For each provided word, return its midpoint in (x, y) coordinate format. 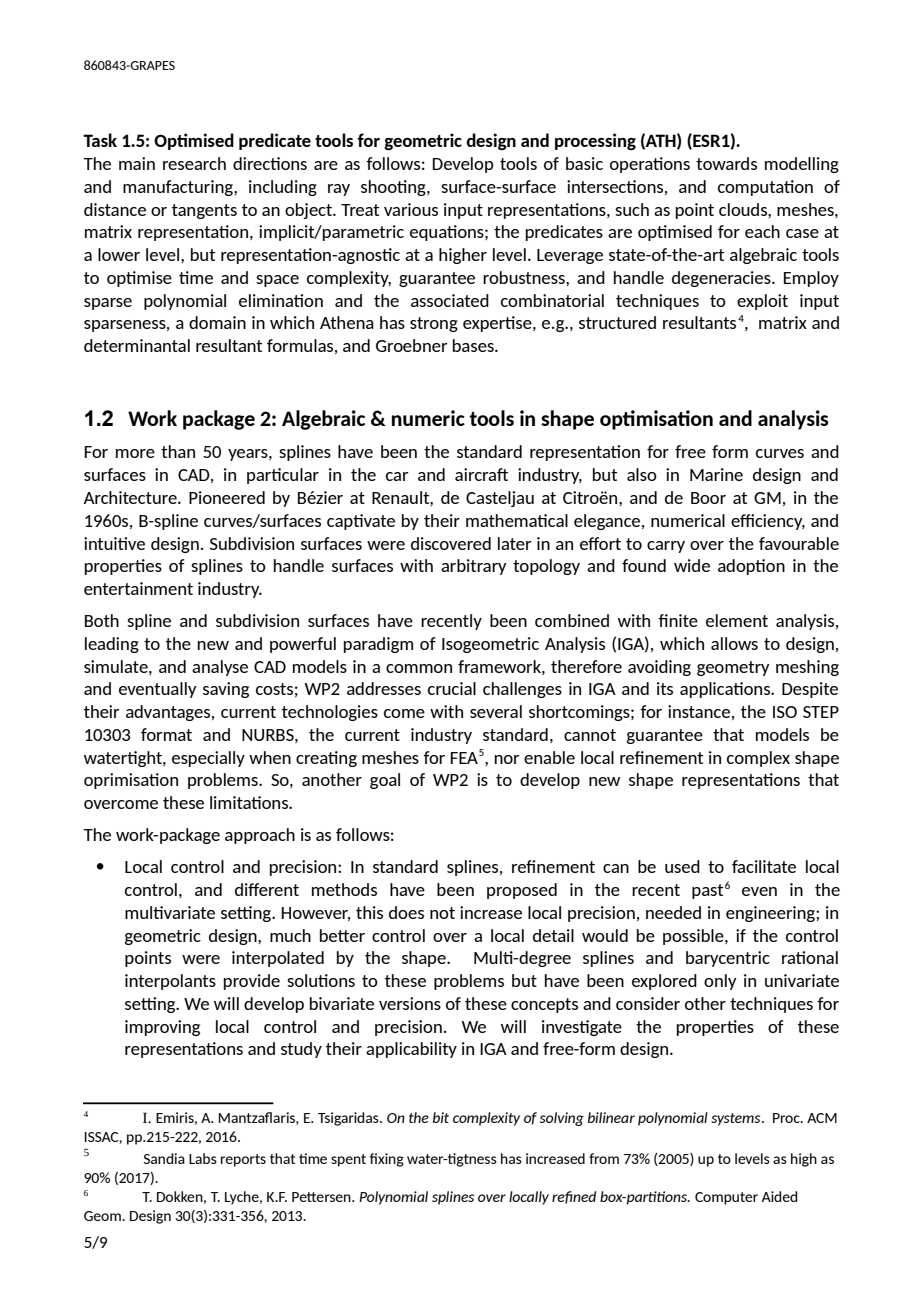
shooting (394, 188)
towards (726, 163)
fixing (387, 1160)
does (406, 912)
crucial (452, 688)
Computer (726, 1198)
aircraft (481, 474)
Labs (203, 1158)
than (178, 451)
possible (694, 937)
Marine (716, 474)
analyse (220, 668)
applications (726, 690)
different (267, 889)
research (194, 163)
